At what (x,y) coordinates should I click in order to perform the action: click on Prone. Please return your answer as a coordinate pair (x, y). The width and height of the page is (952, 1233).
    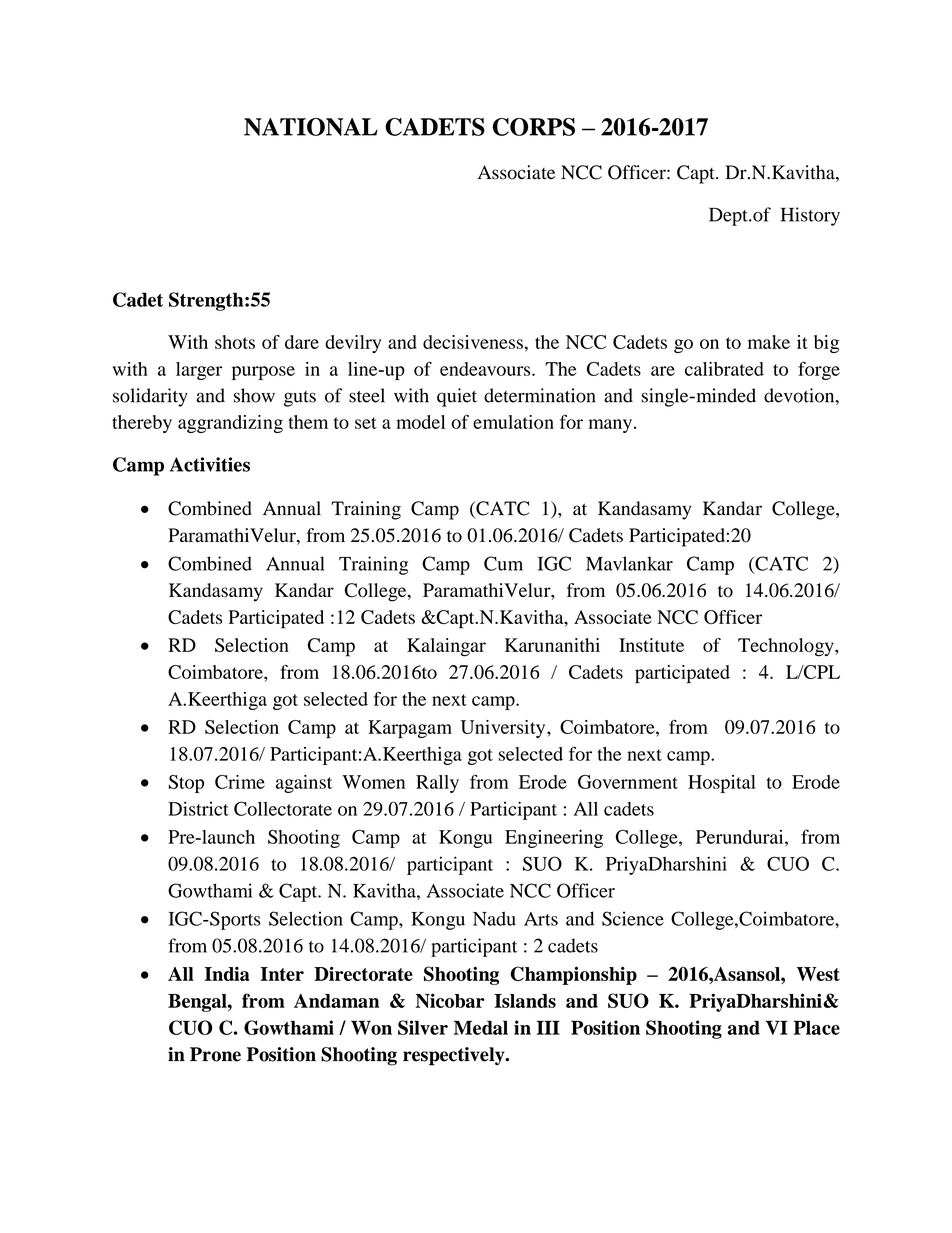
    Looking at the image, I should click on (215, 1054).
